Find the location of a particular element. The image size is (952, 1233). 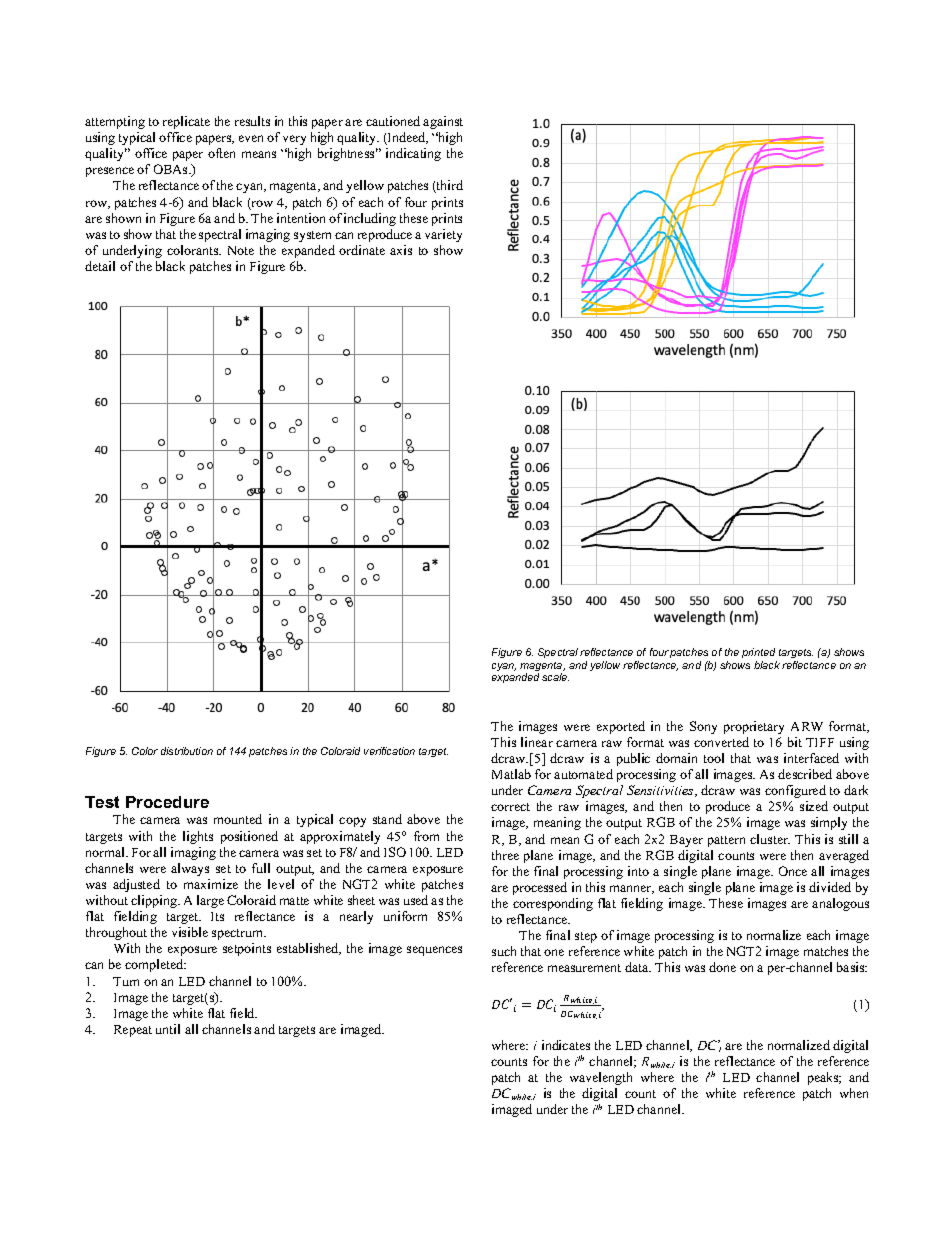

third is located at coordinates (449, 186).
